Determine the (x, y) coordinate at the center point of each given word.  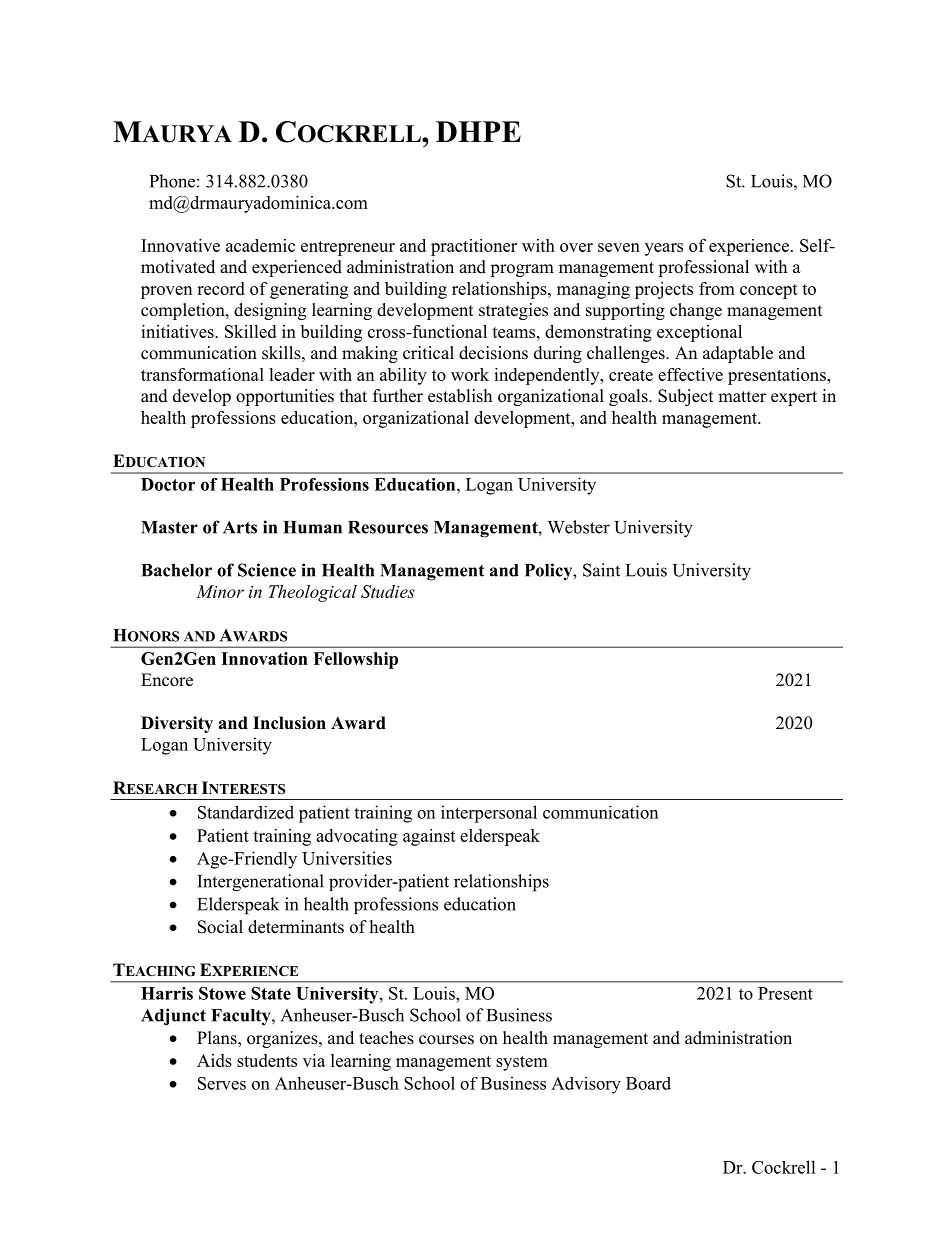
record (221, 288)
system (522, 1063)
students (267, 1060)
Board (648, 1083)
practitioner (474, 247)
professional (703, 268)
